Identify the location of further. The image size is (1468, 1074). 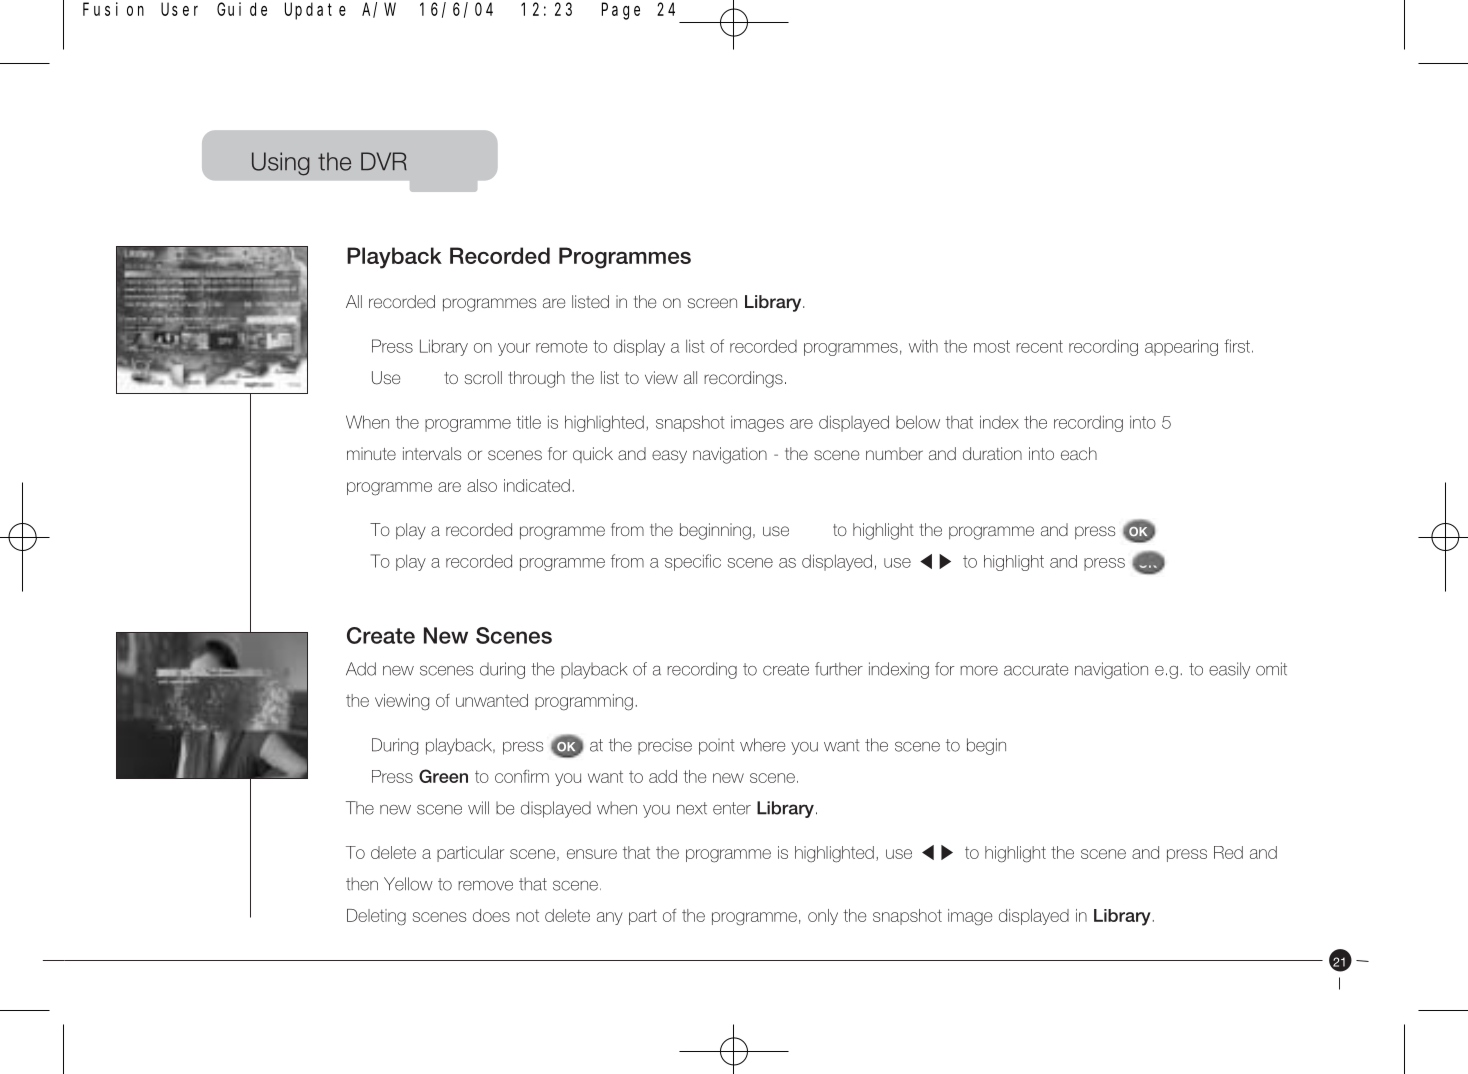
(839, 669).
